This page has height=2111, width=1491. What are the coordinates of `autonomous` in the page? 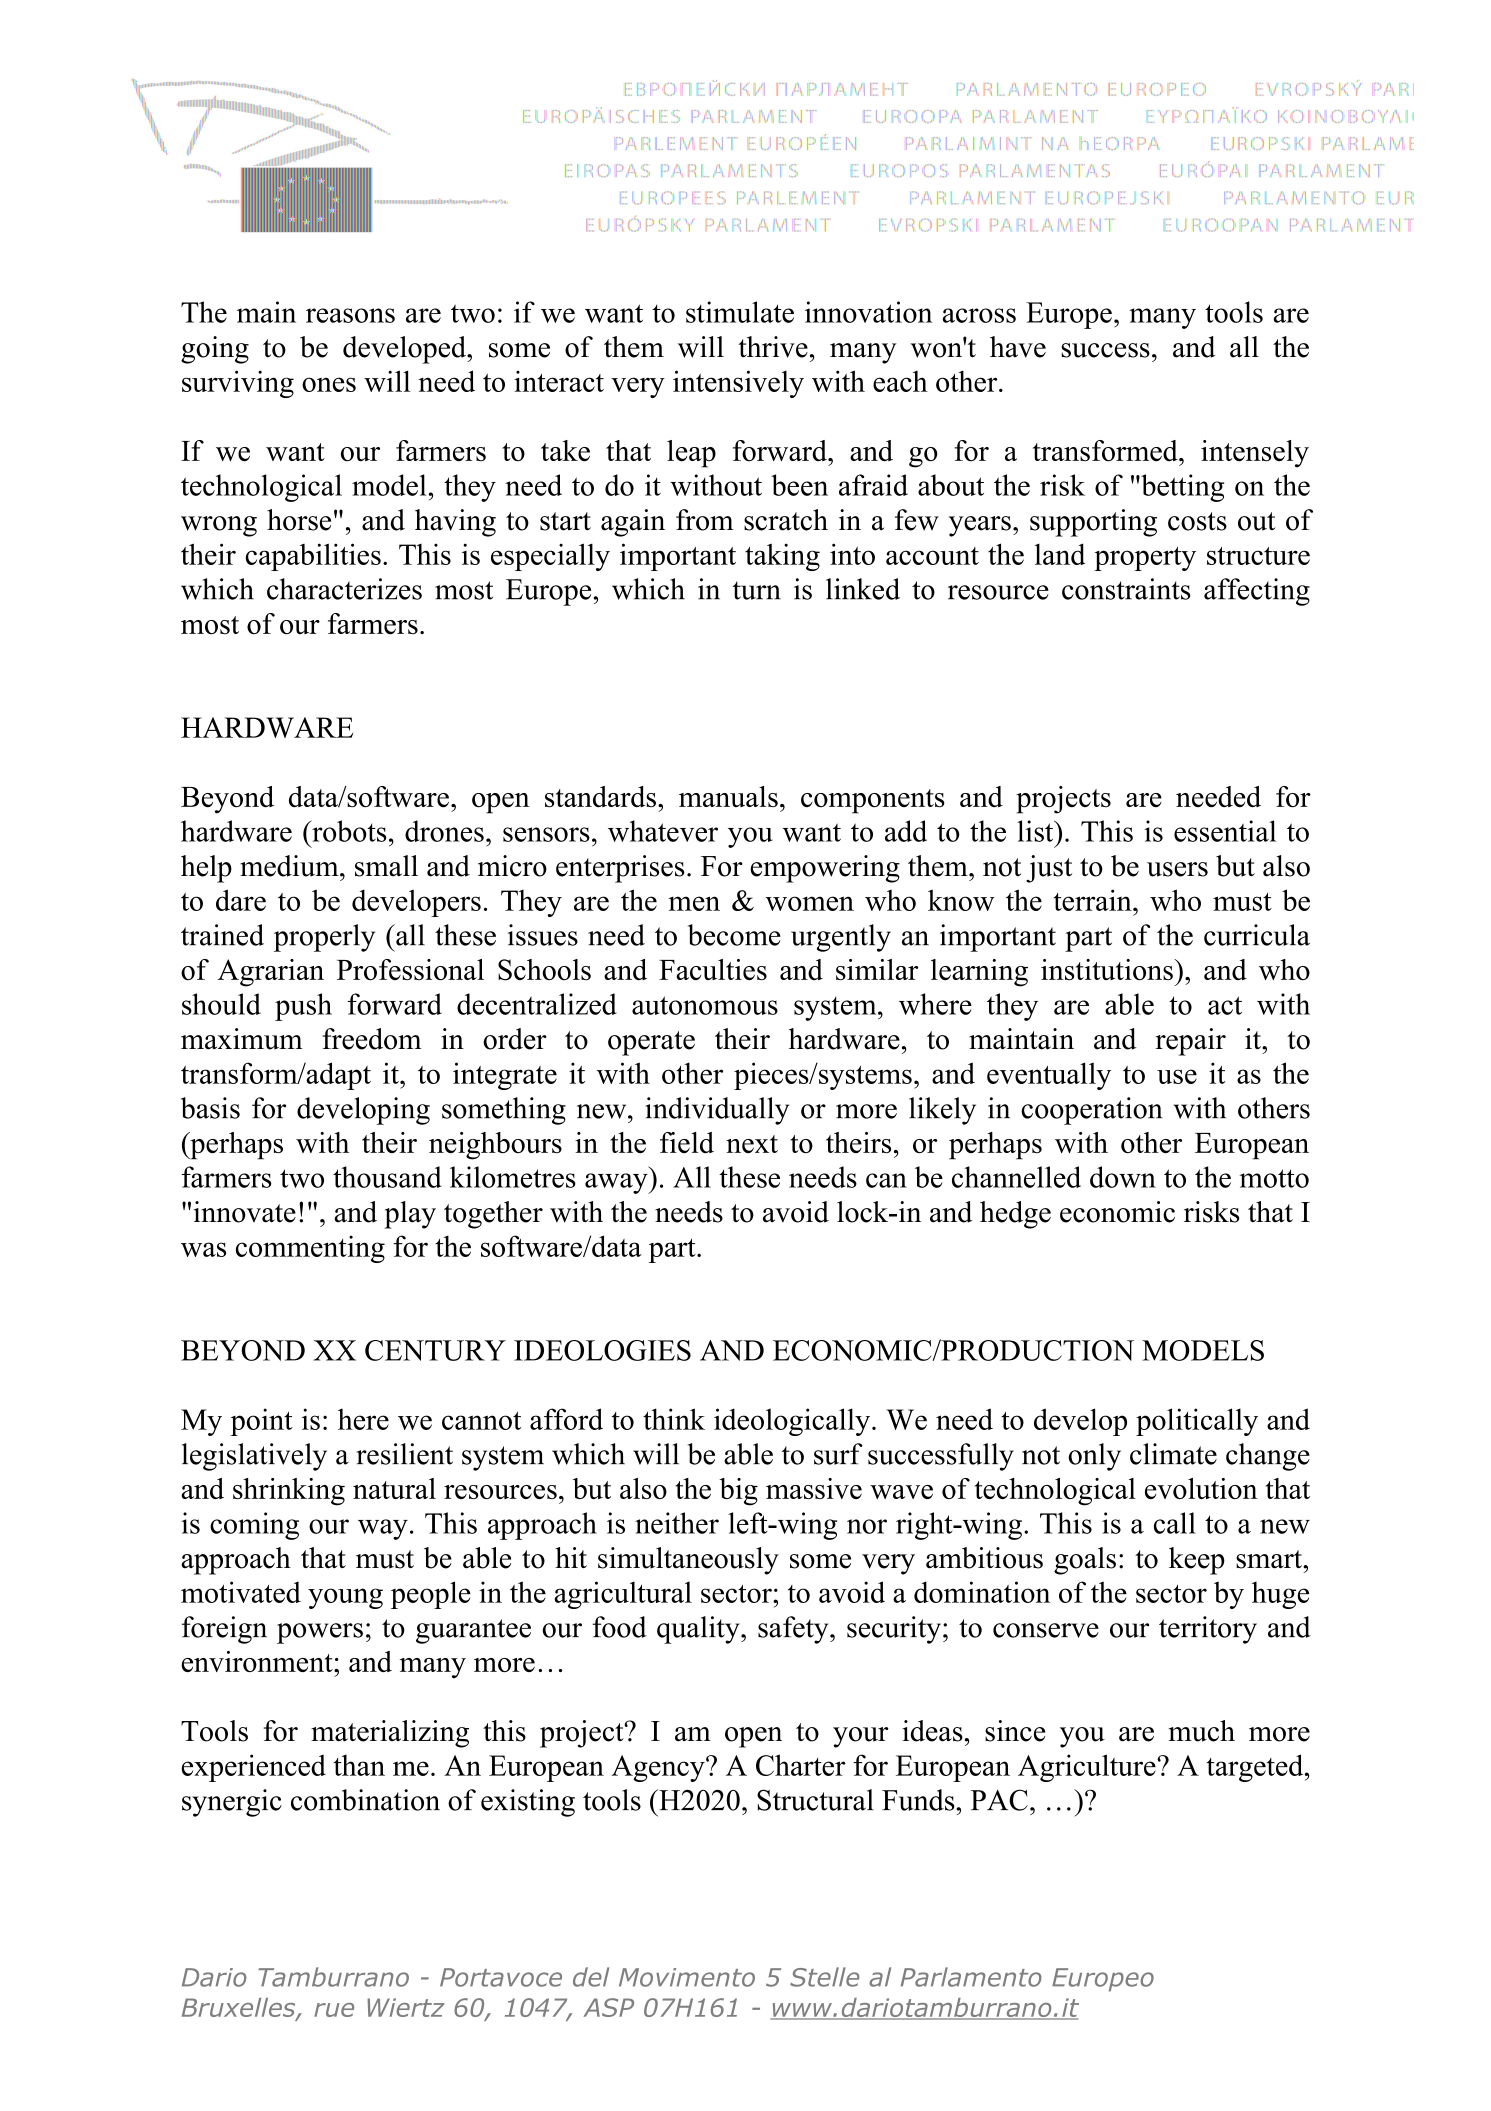 It's located at (705, 1005).
